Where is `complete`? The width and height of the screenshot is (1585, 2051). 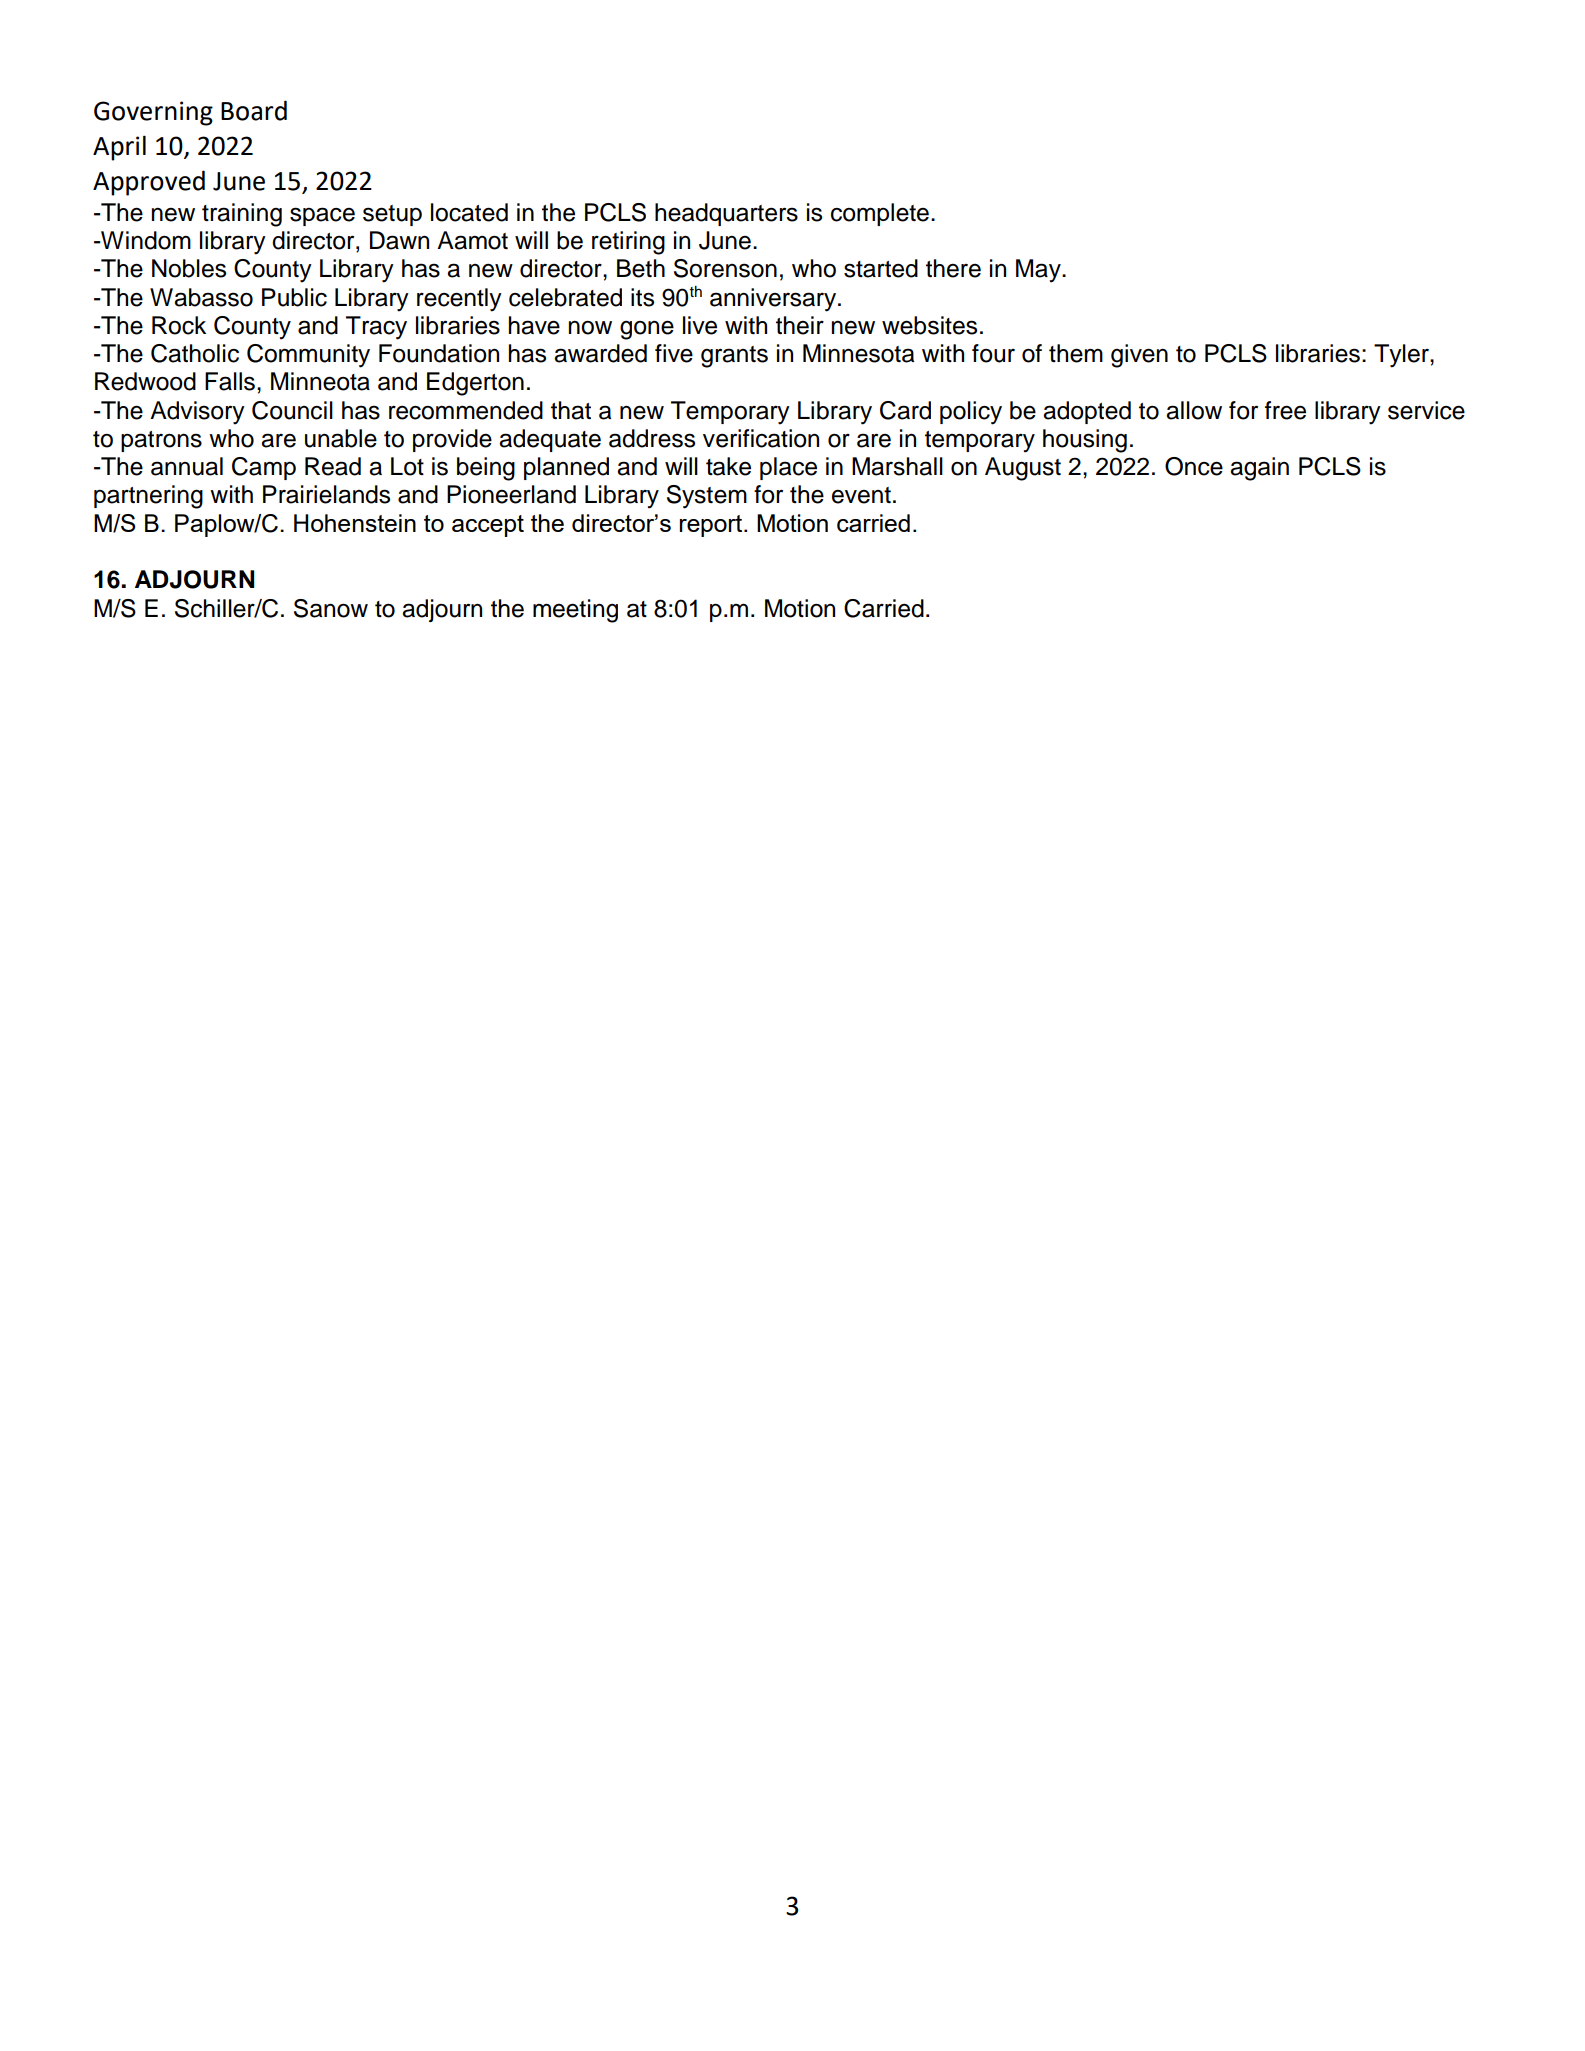
complete is located at coordinates (880, 214).
